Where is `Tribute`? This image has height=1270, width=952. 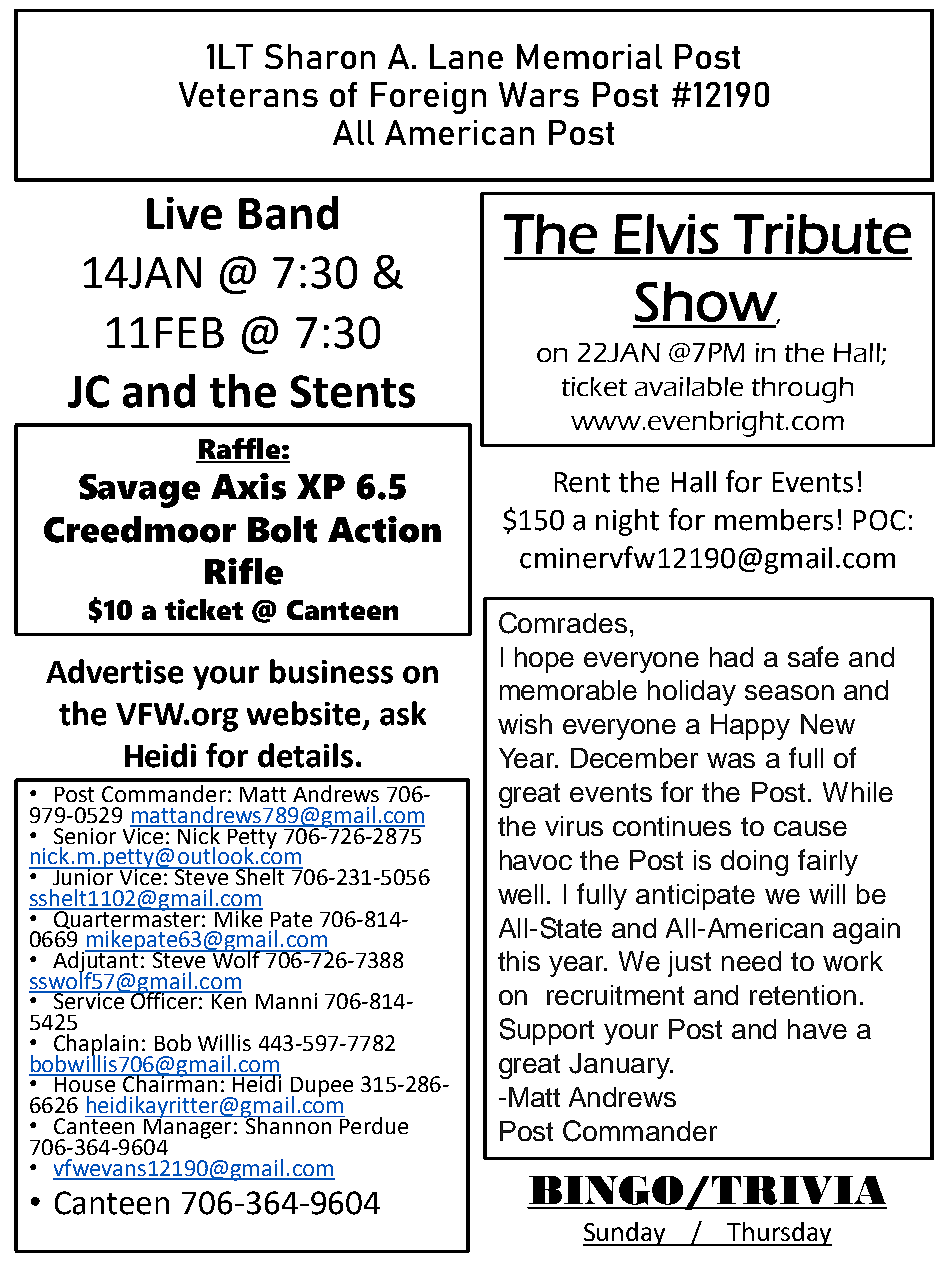 Tribute is located at coordinates (822, 234).
